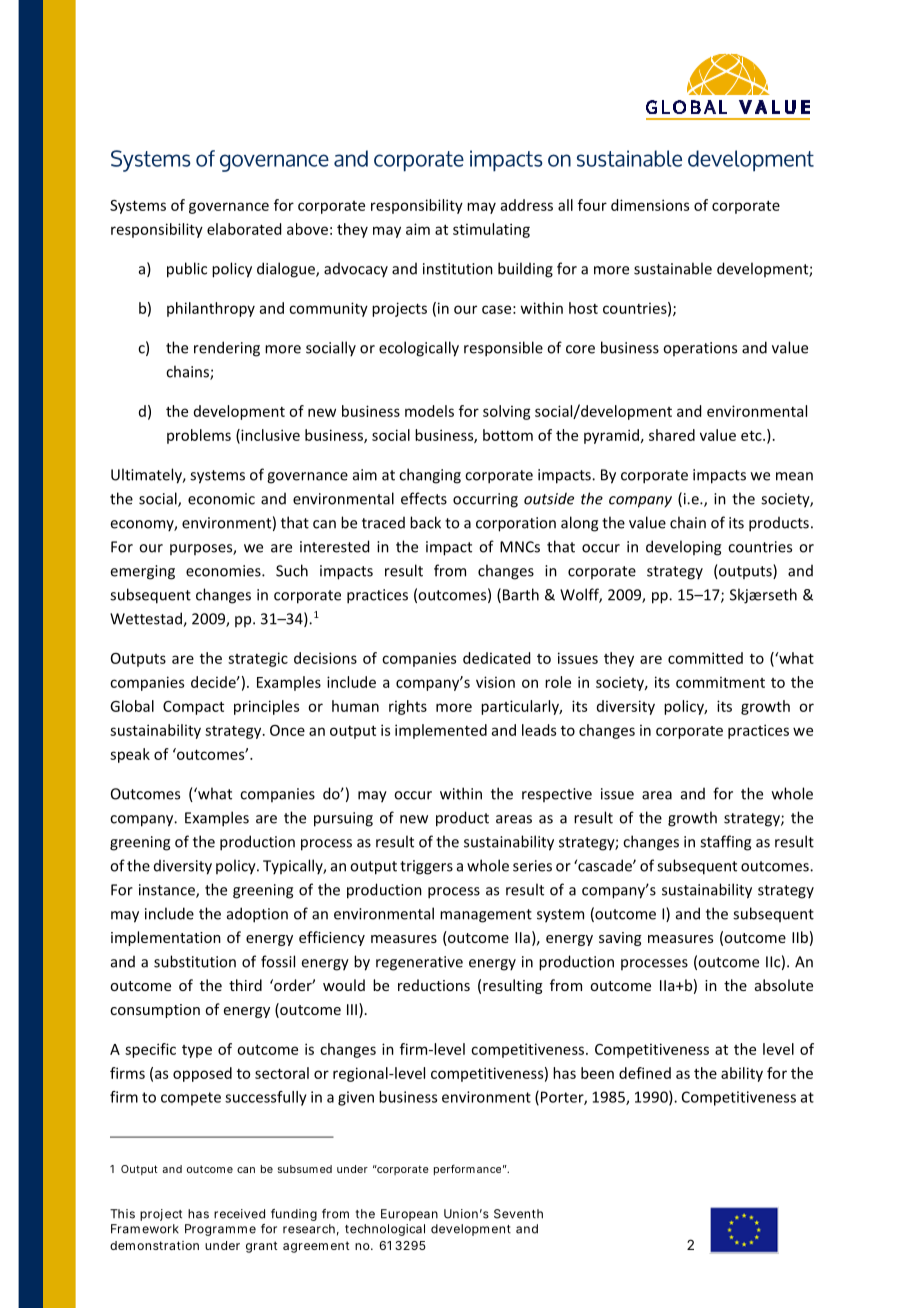  Describe the element at coordinates (197, 1051) in the page. I see `type` at that location.
